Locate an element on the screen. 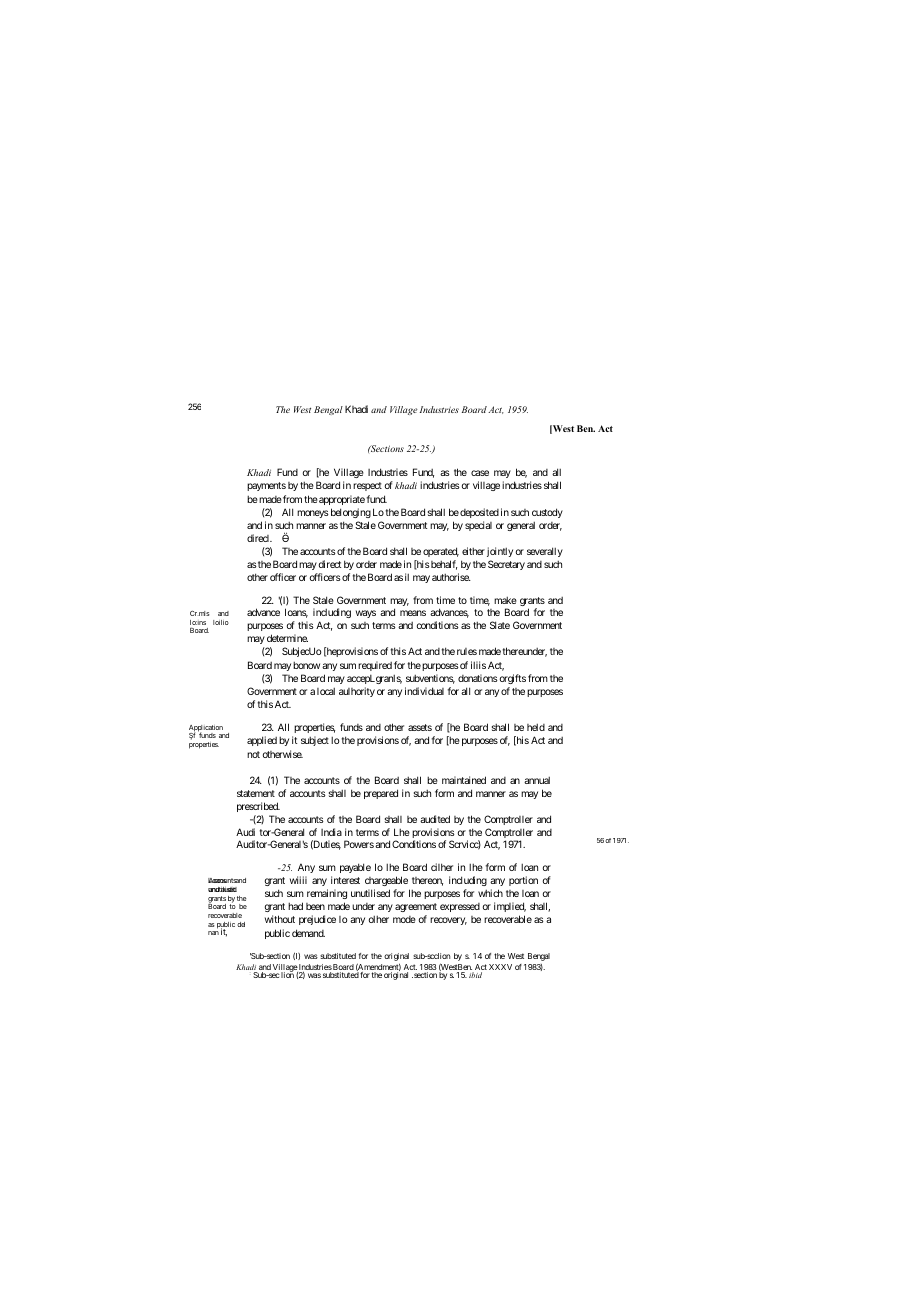 The image size is (924, 1308). assets is located at coordinates (420, 727).
